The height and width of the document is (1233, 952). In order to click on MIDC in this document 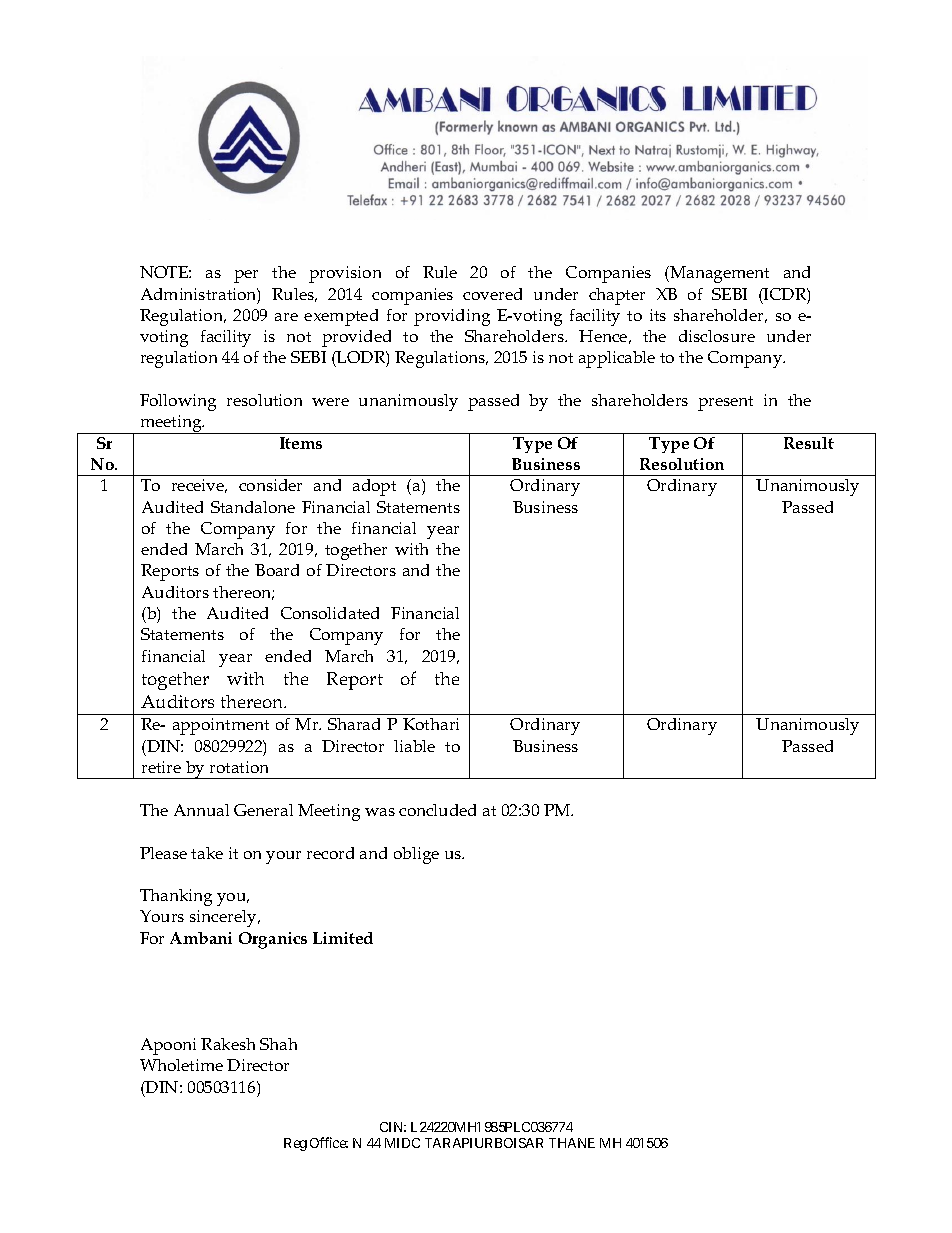, I will do `click(402, 1143)`.
